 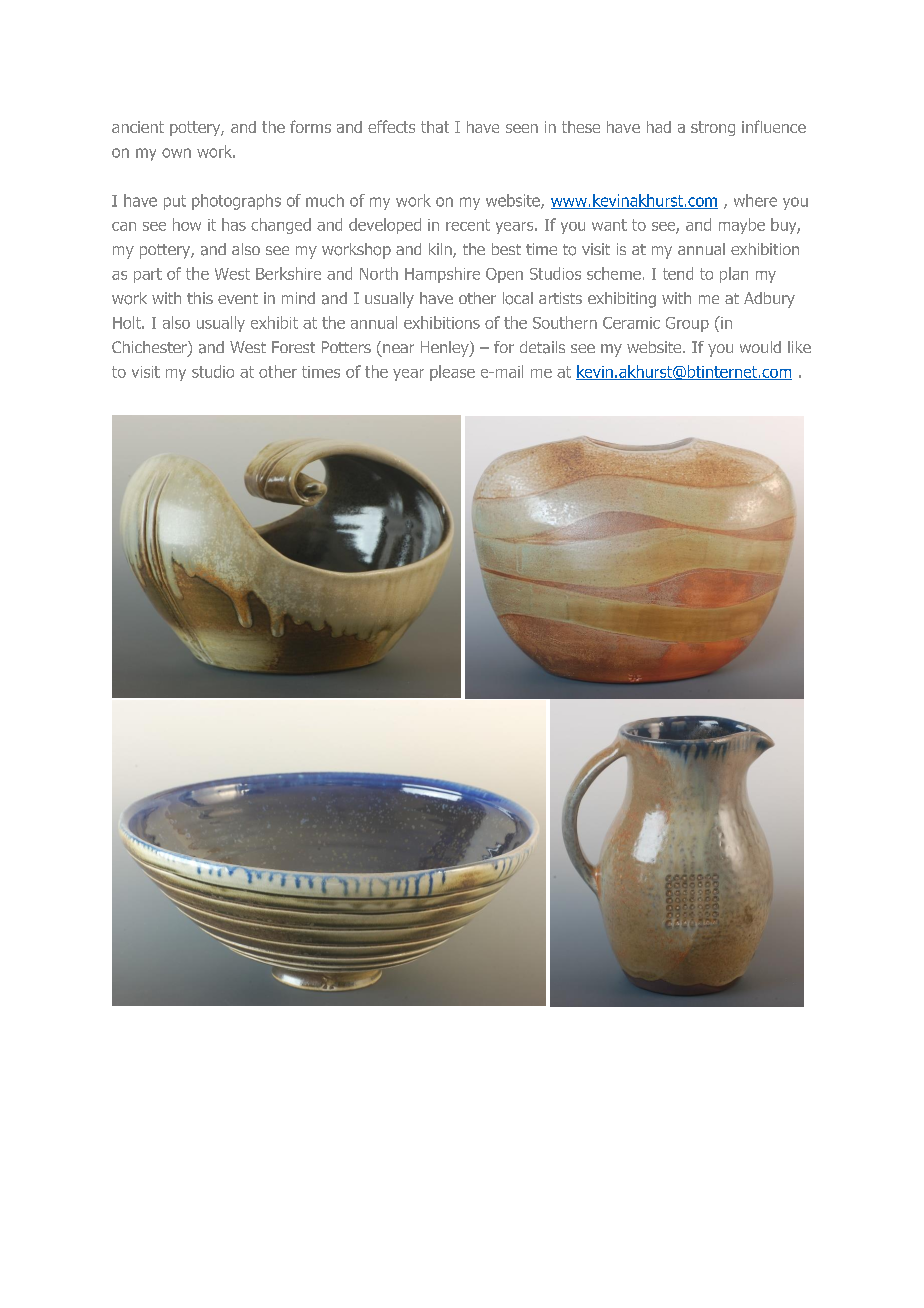 What do you see at coordinates (734, 275) in the screenshot?
I see `plan` at bounding box center [734, 275].
